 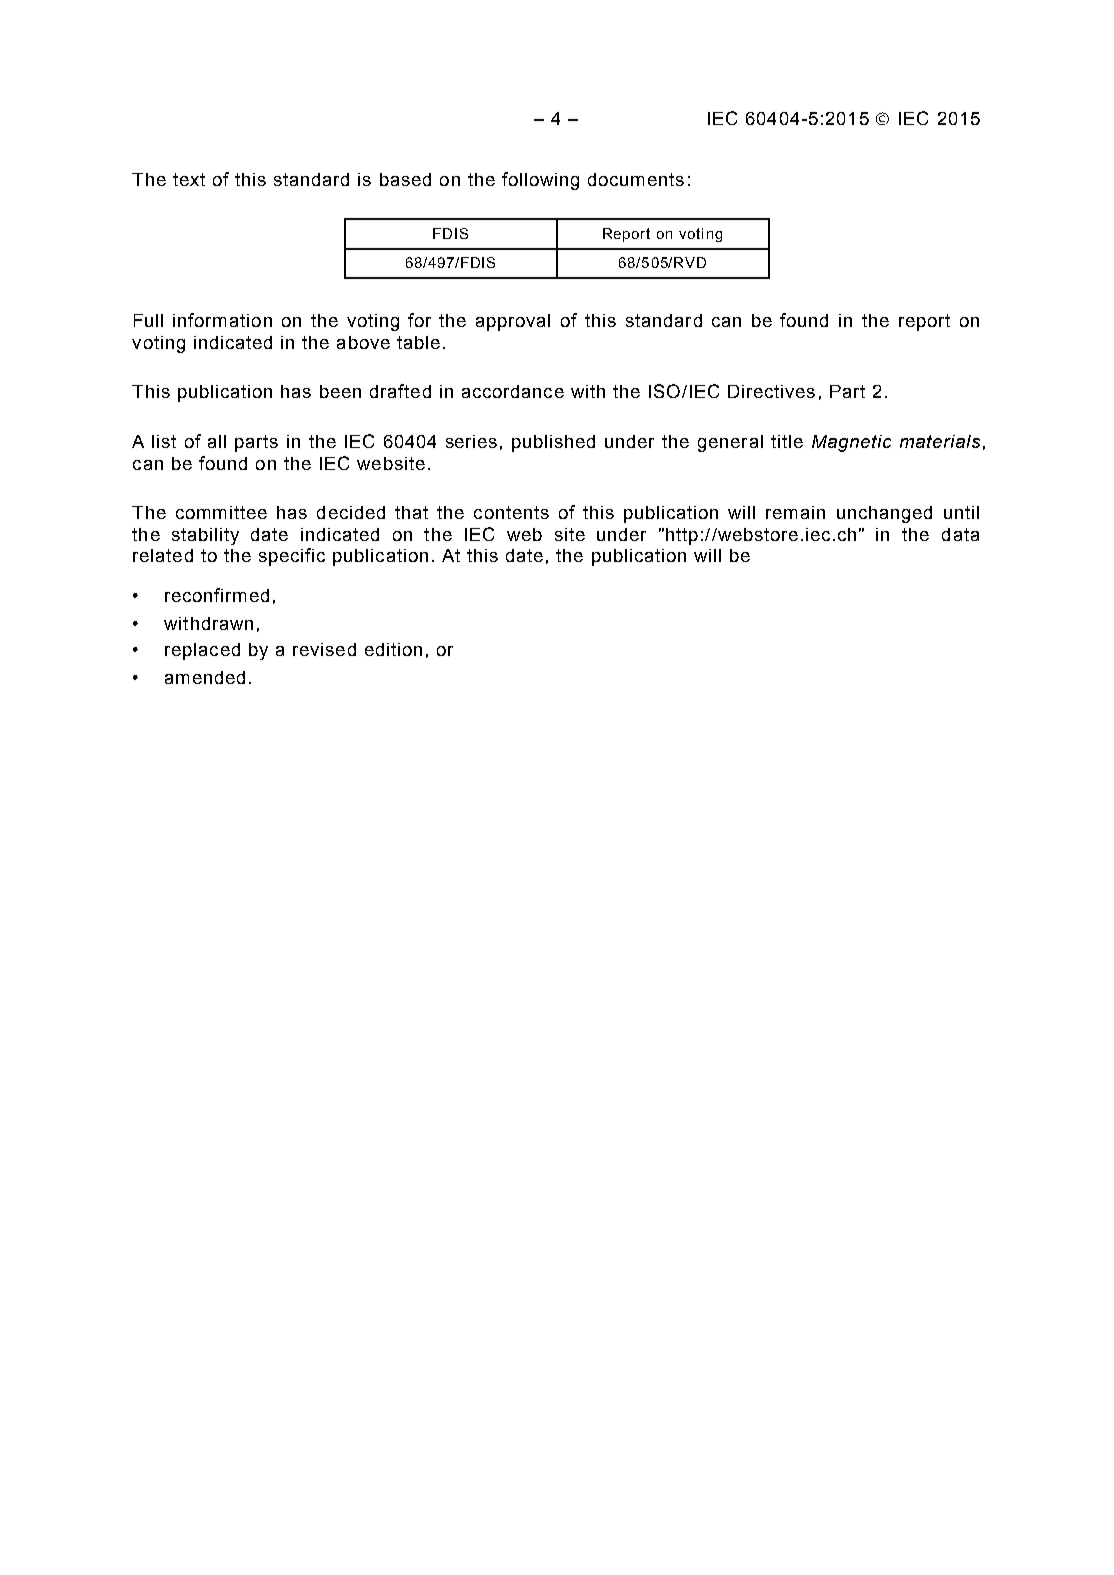 What do you see at coordinates (393, 649) in the screenshot?
I see `edition` at bounding box center [393, 649].
